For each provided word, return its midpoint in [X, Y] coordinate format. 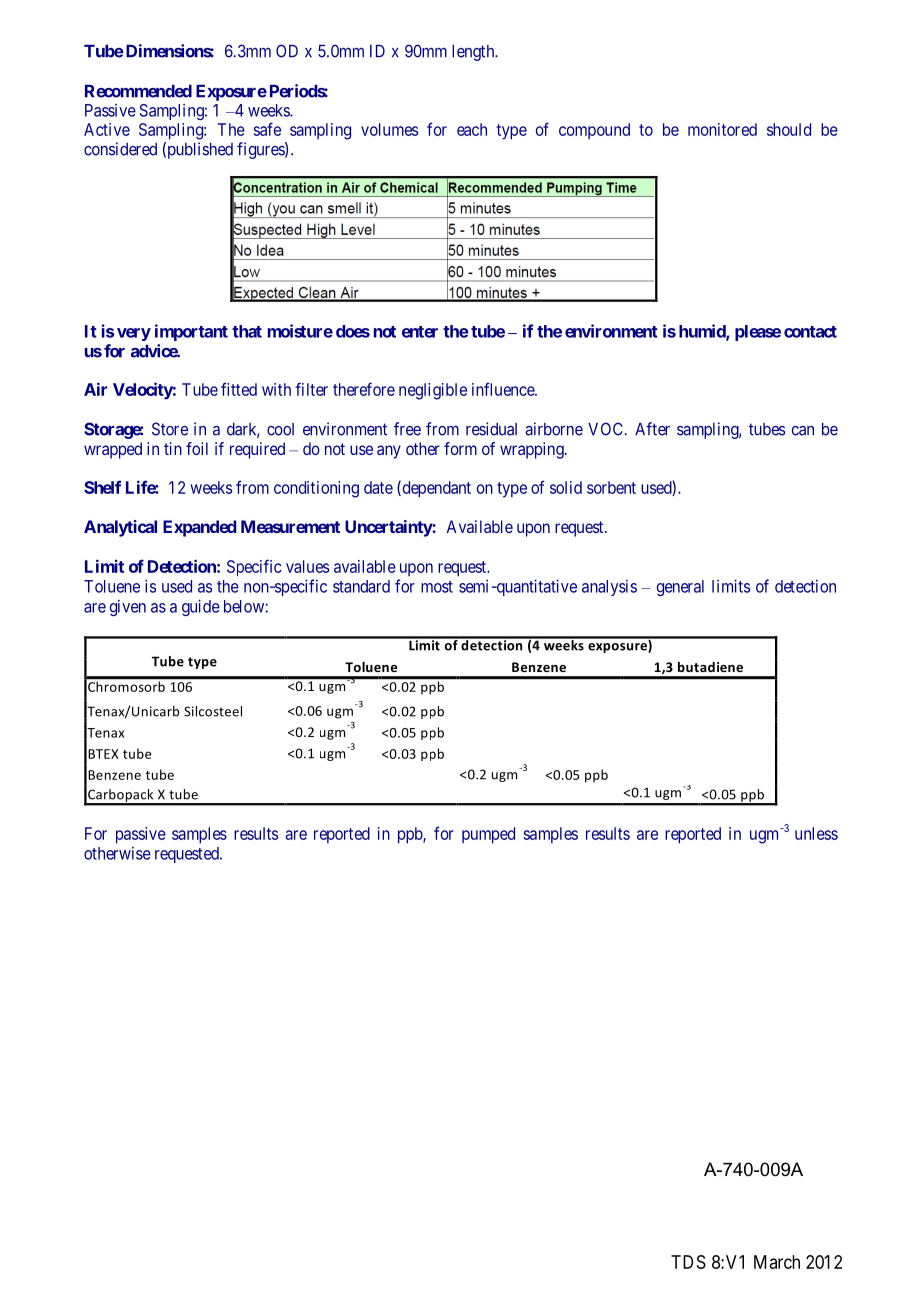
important [191, 332]
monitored [722, 129]
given [128, 608]
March [777, 1262]
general [680, 588]
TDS [688, 1262]
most [437, 587]
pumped [488, 835]
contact [810, 332]
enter [420, 332]
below [244, 606]
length [474, 53]
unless [816, 833]
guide [201, 607]
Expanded [199, 528]
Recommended [138, 91]
